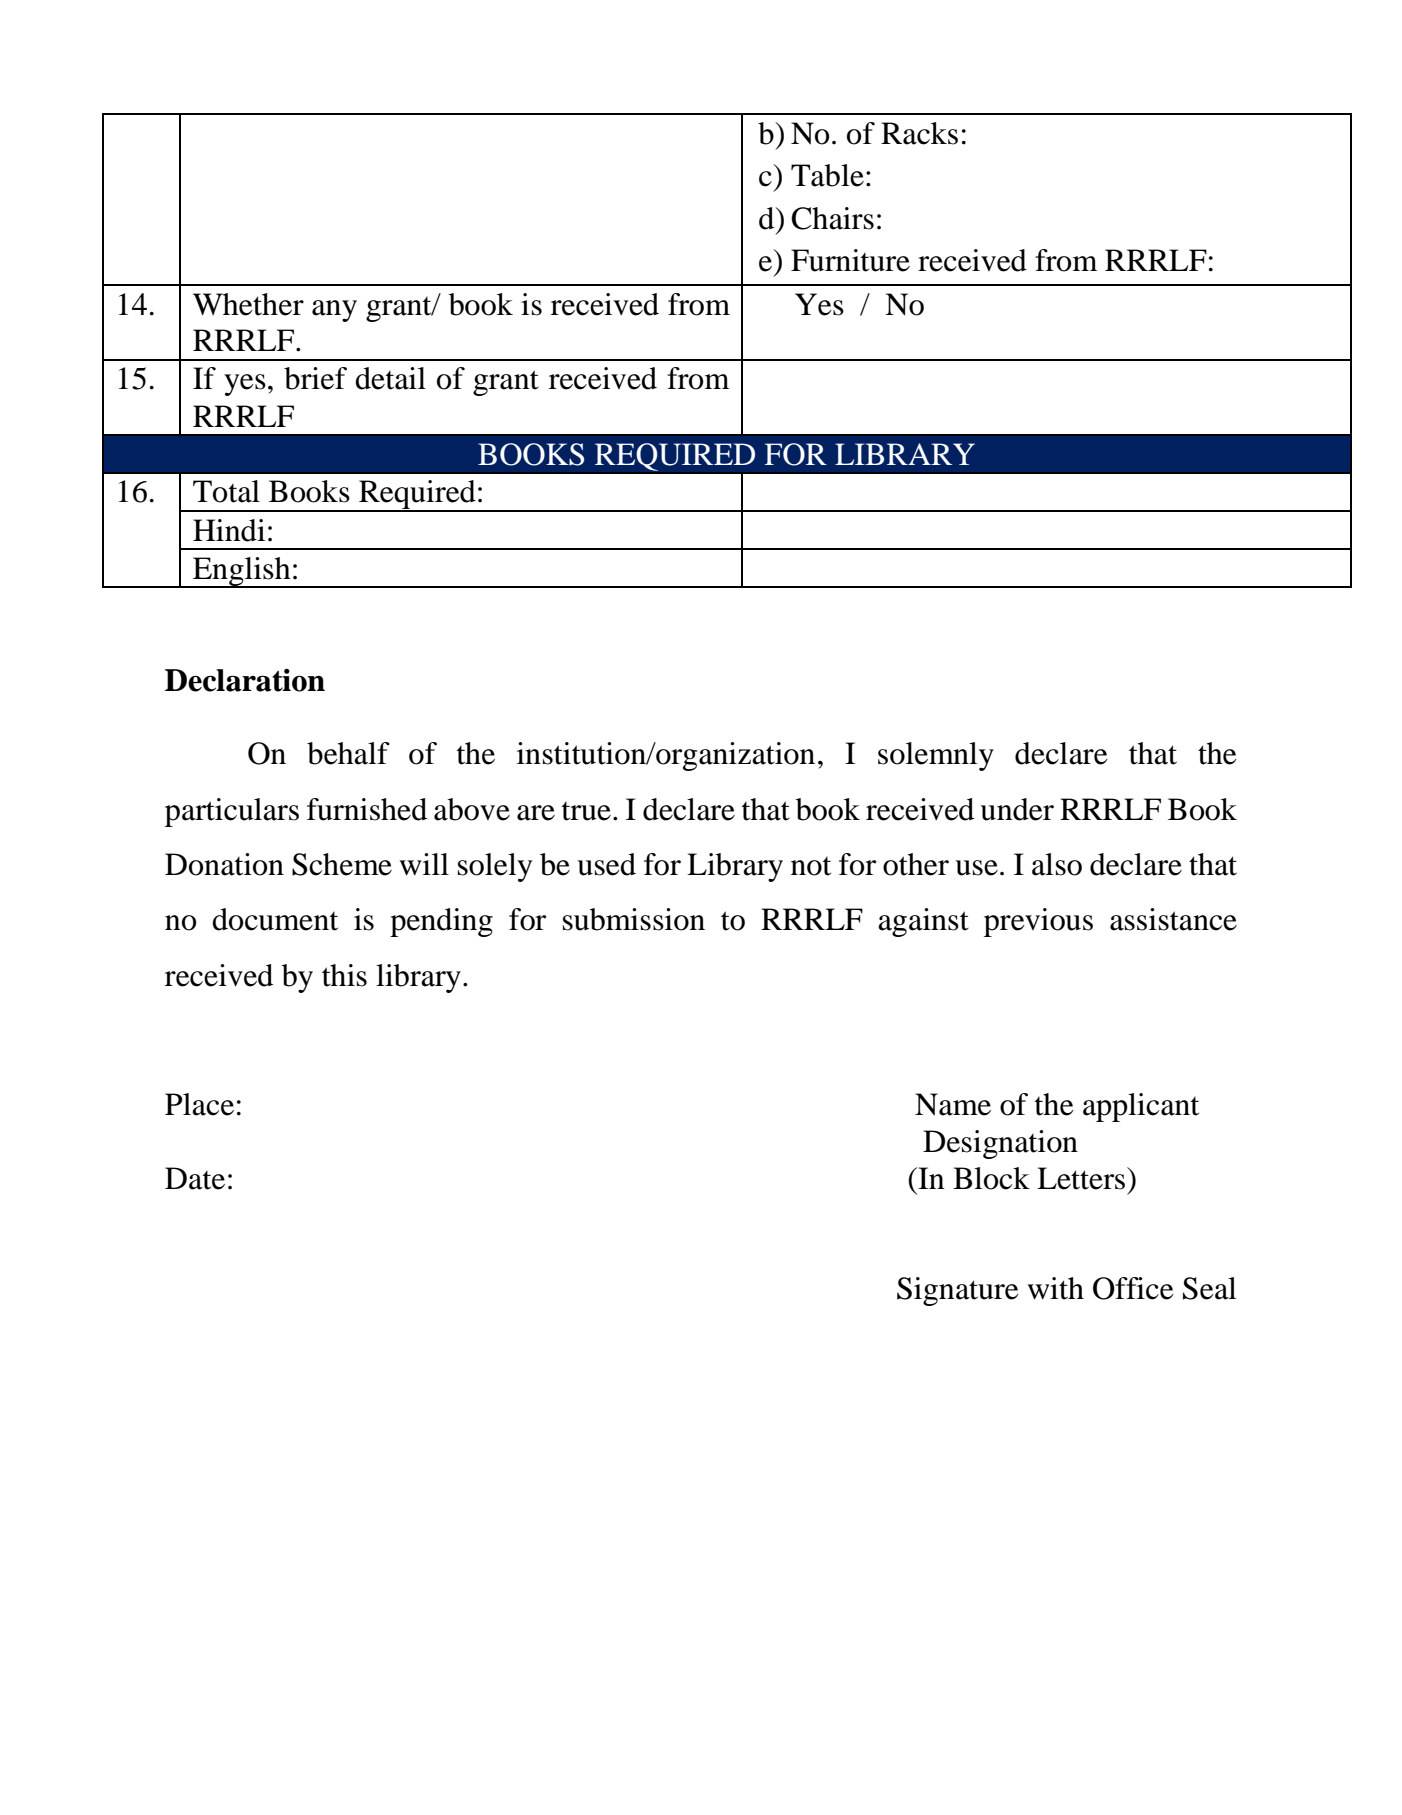 The height and width of the screenshot is (1815, 1402). Describe the element at coordinates (958, 1291) in the screenshot. I see `Signature` at that location.
